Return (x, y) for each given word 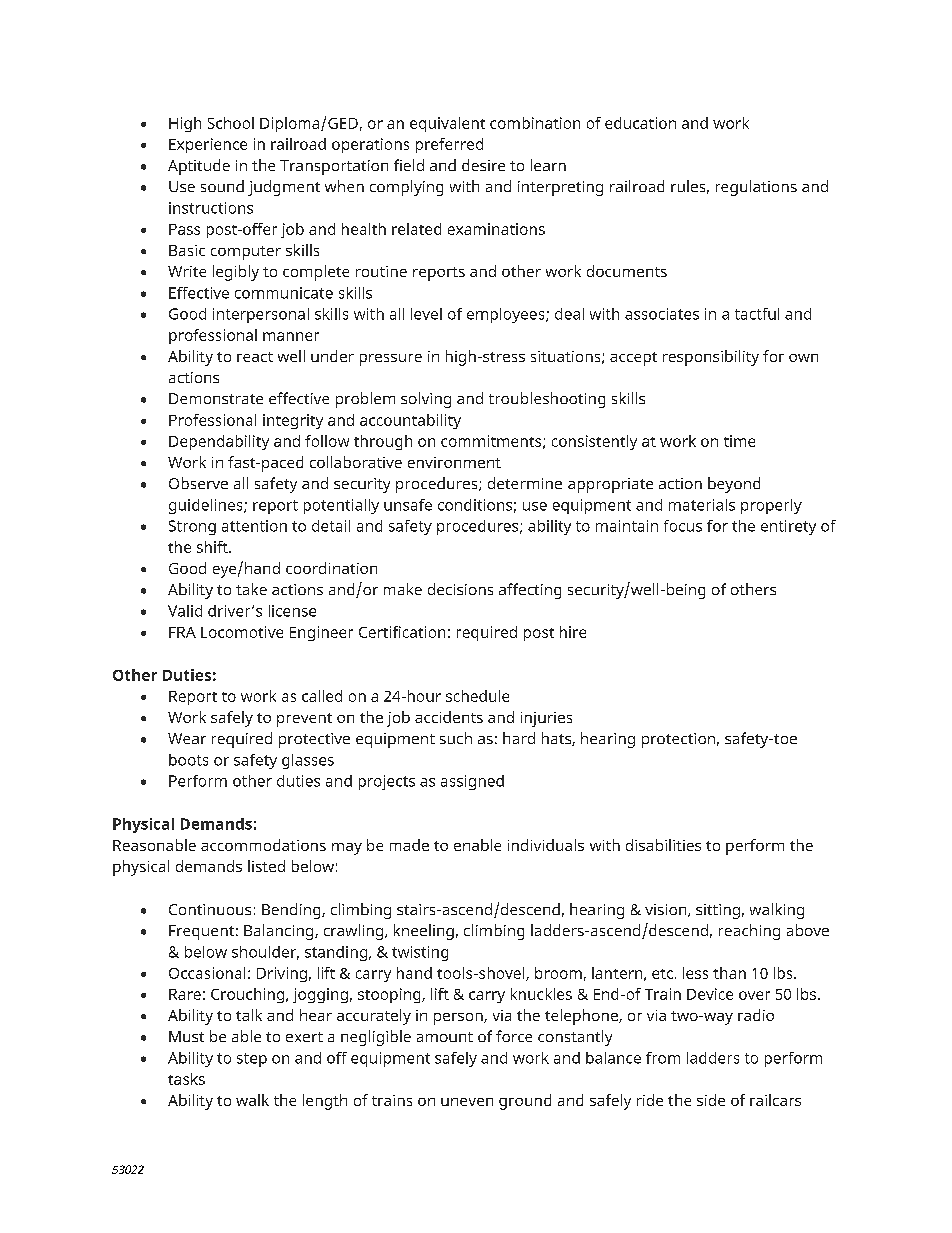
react (255, 357)
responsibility (711, 358)
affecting (530, 591)
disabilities (663, 845)
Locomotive (242, 632)
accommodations (263, 845)
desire (483, 165)
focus (683, 526)
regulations (756, 188)
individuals (546, 845)
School (231, 123)
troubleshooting (547, 400)
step (252, 1060)
